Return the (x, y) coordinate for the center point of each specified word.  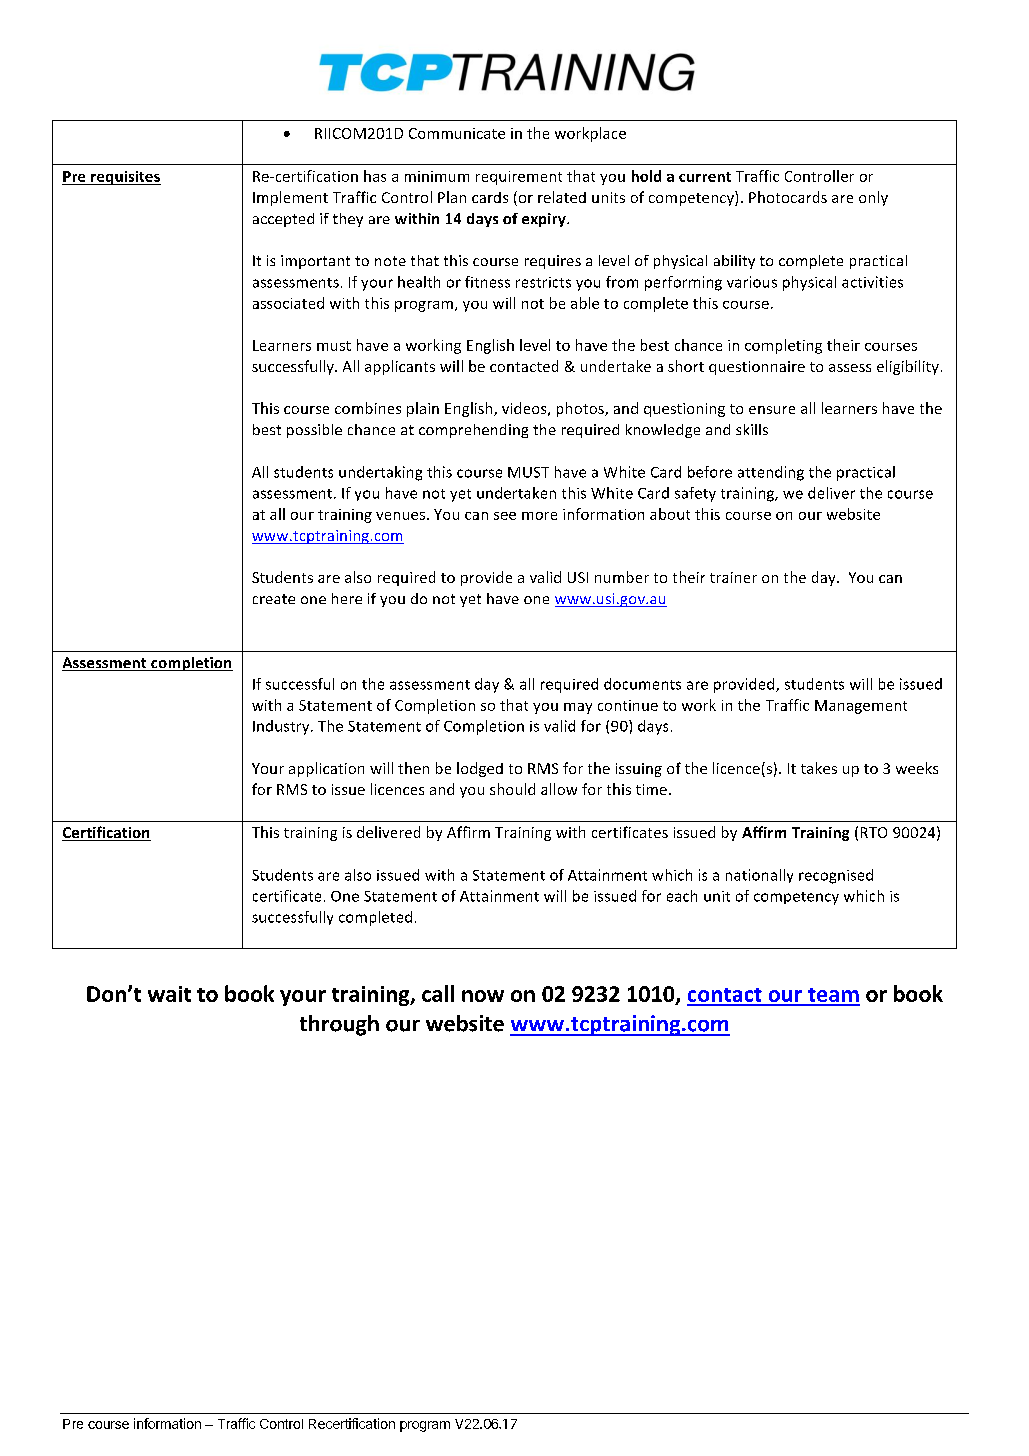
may (578, 708)
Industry (282, 727)
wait (169, 994)
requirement (519, 178)
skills (752, 429)
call (438, 993)
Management (861, 707)
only (873, 198)
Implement (290, 198)
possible (314, 431)
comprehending (473, 431)
